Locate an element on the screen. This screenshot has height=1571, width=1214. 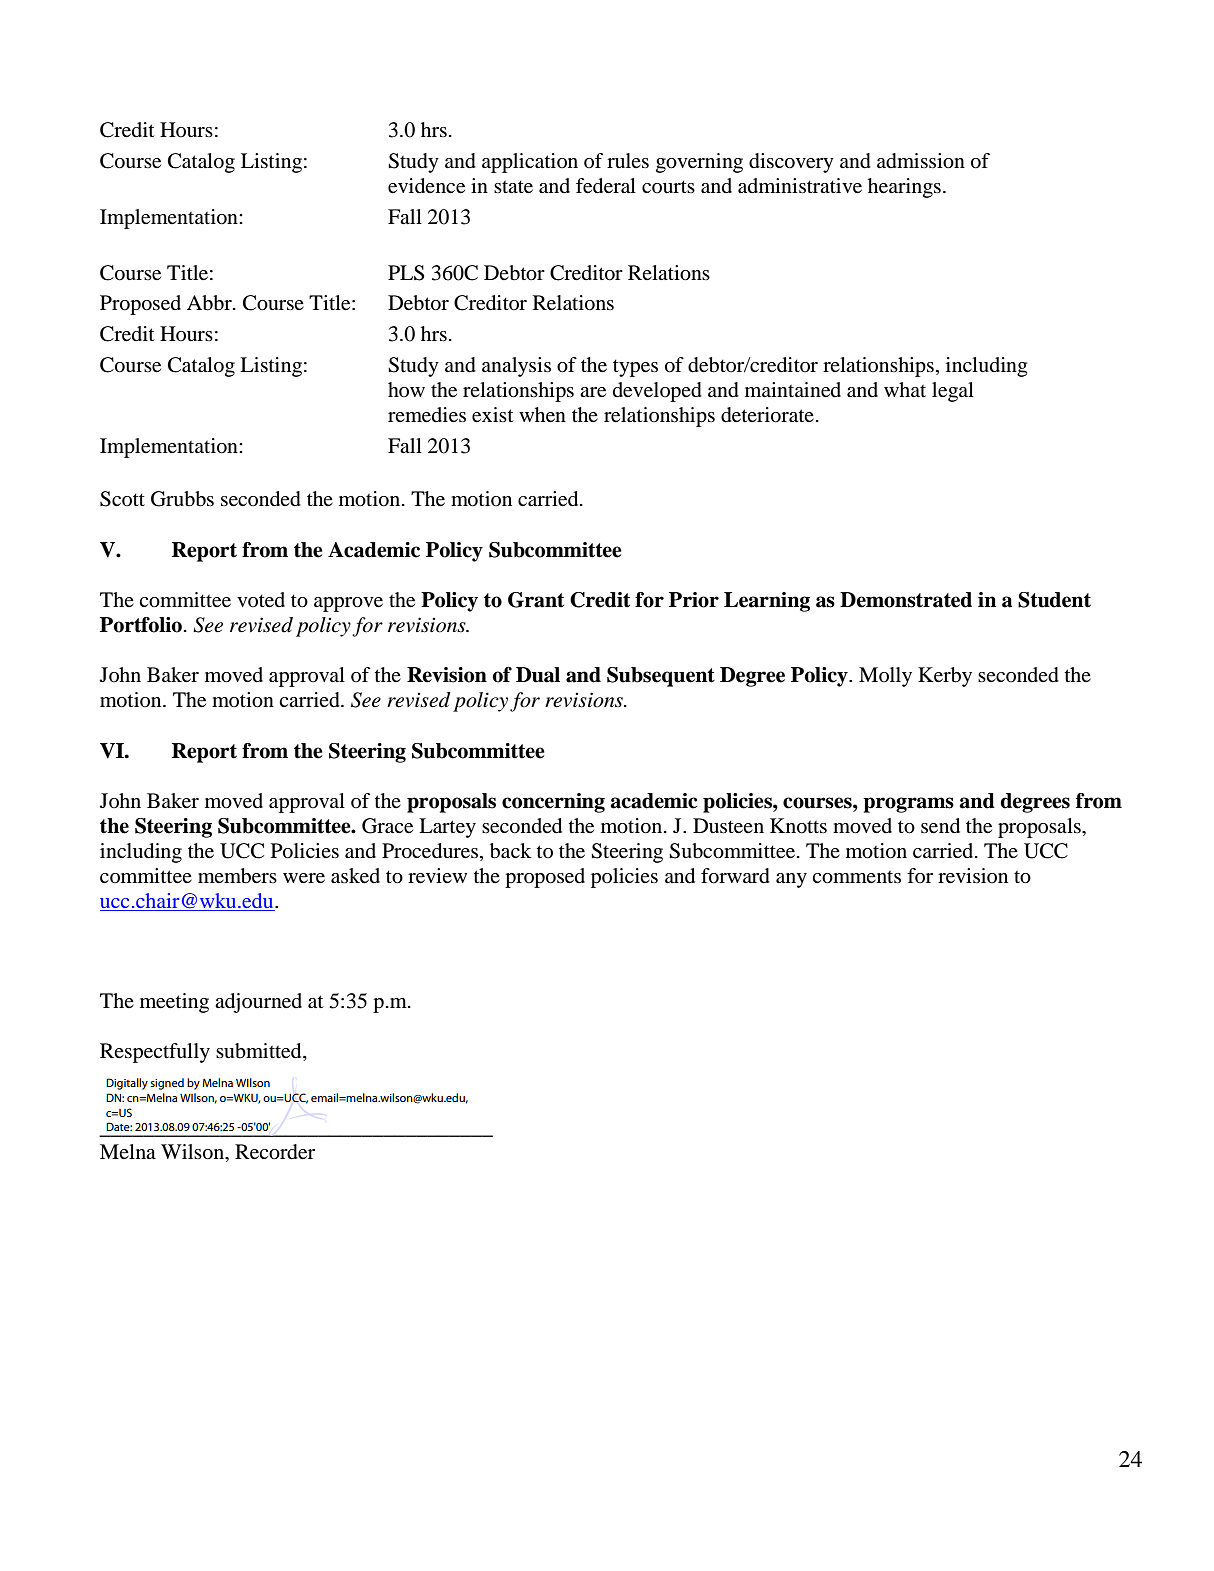
Portfolio is located at coordinates (142, 625).
